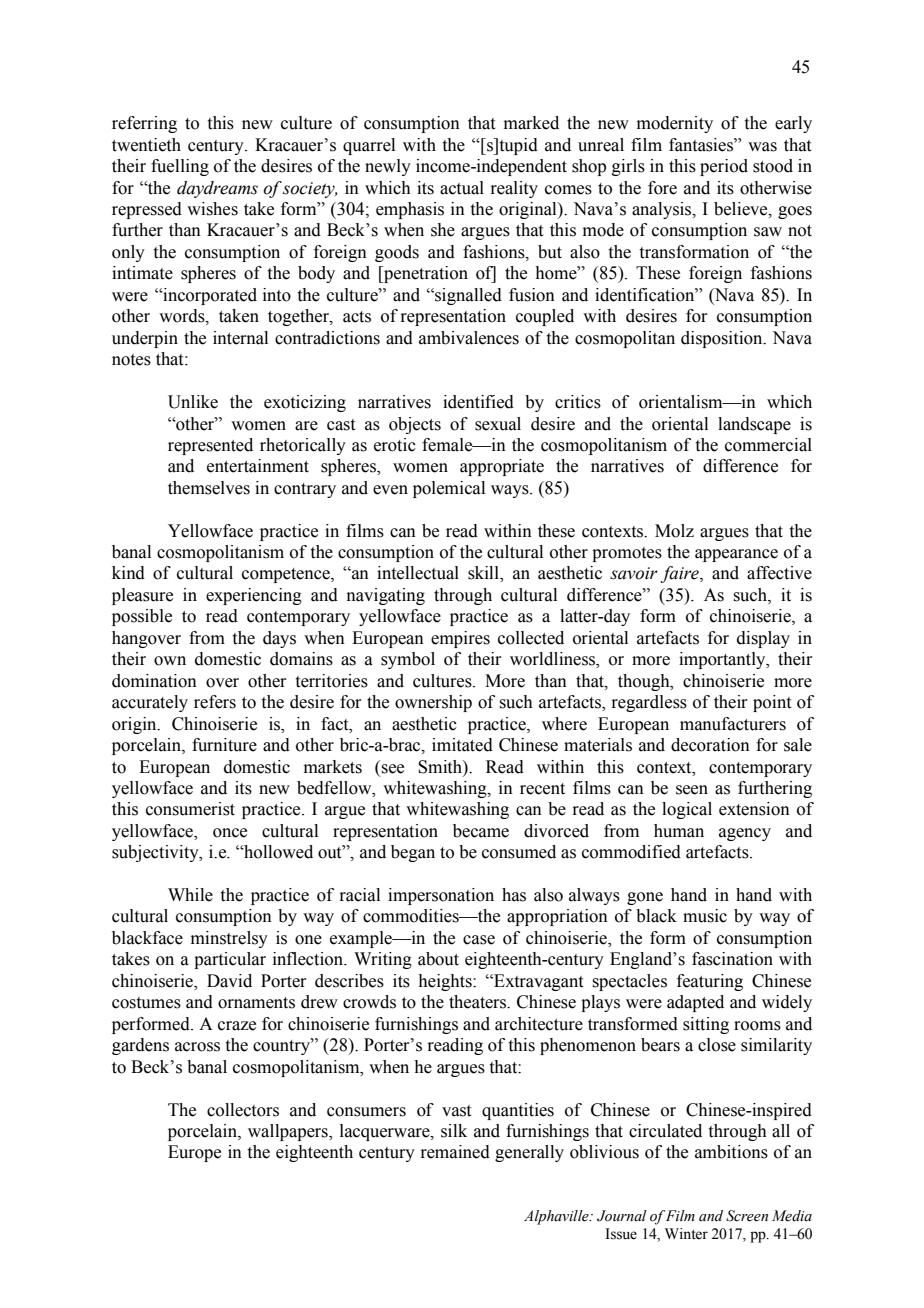 The image size is (924, 1308). Describe the element at coordinates (462, 745) in the page. I see `imitated` at that location.
